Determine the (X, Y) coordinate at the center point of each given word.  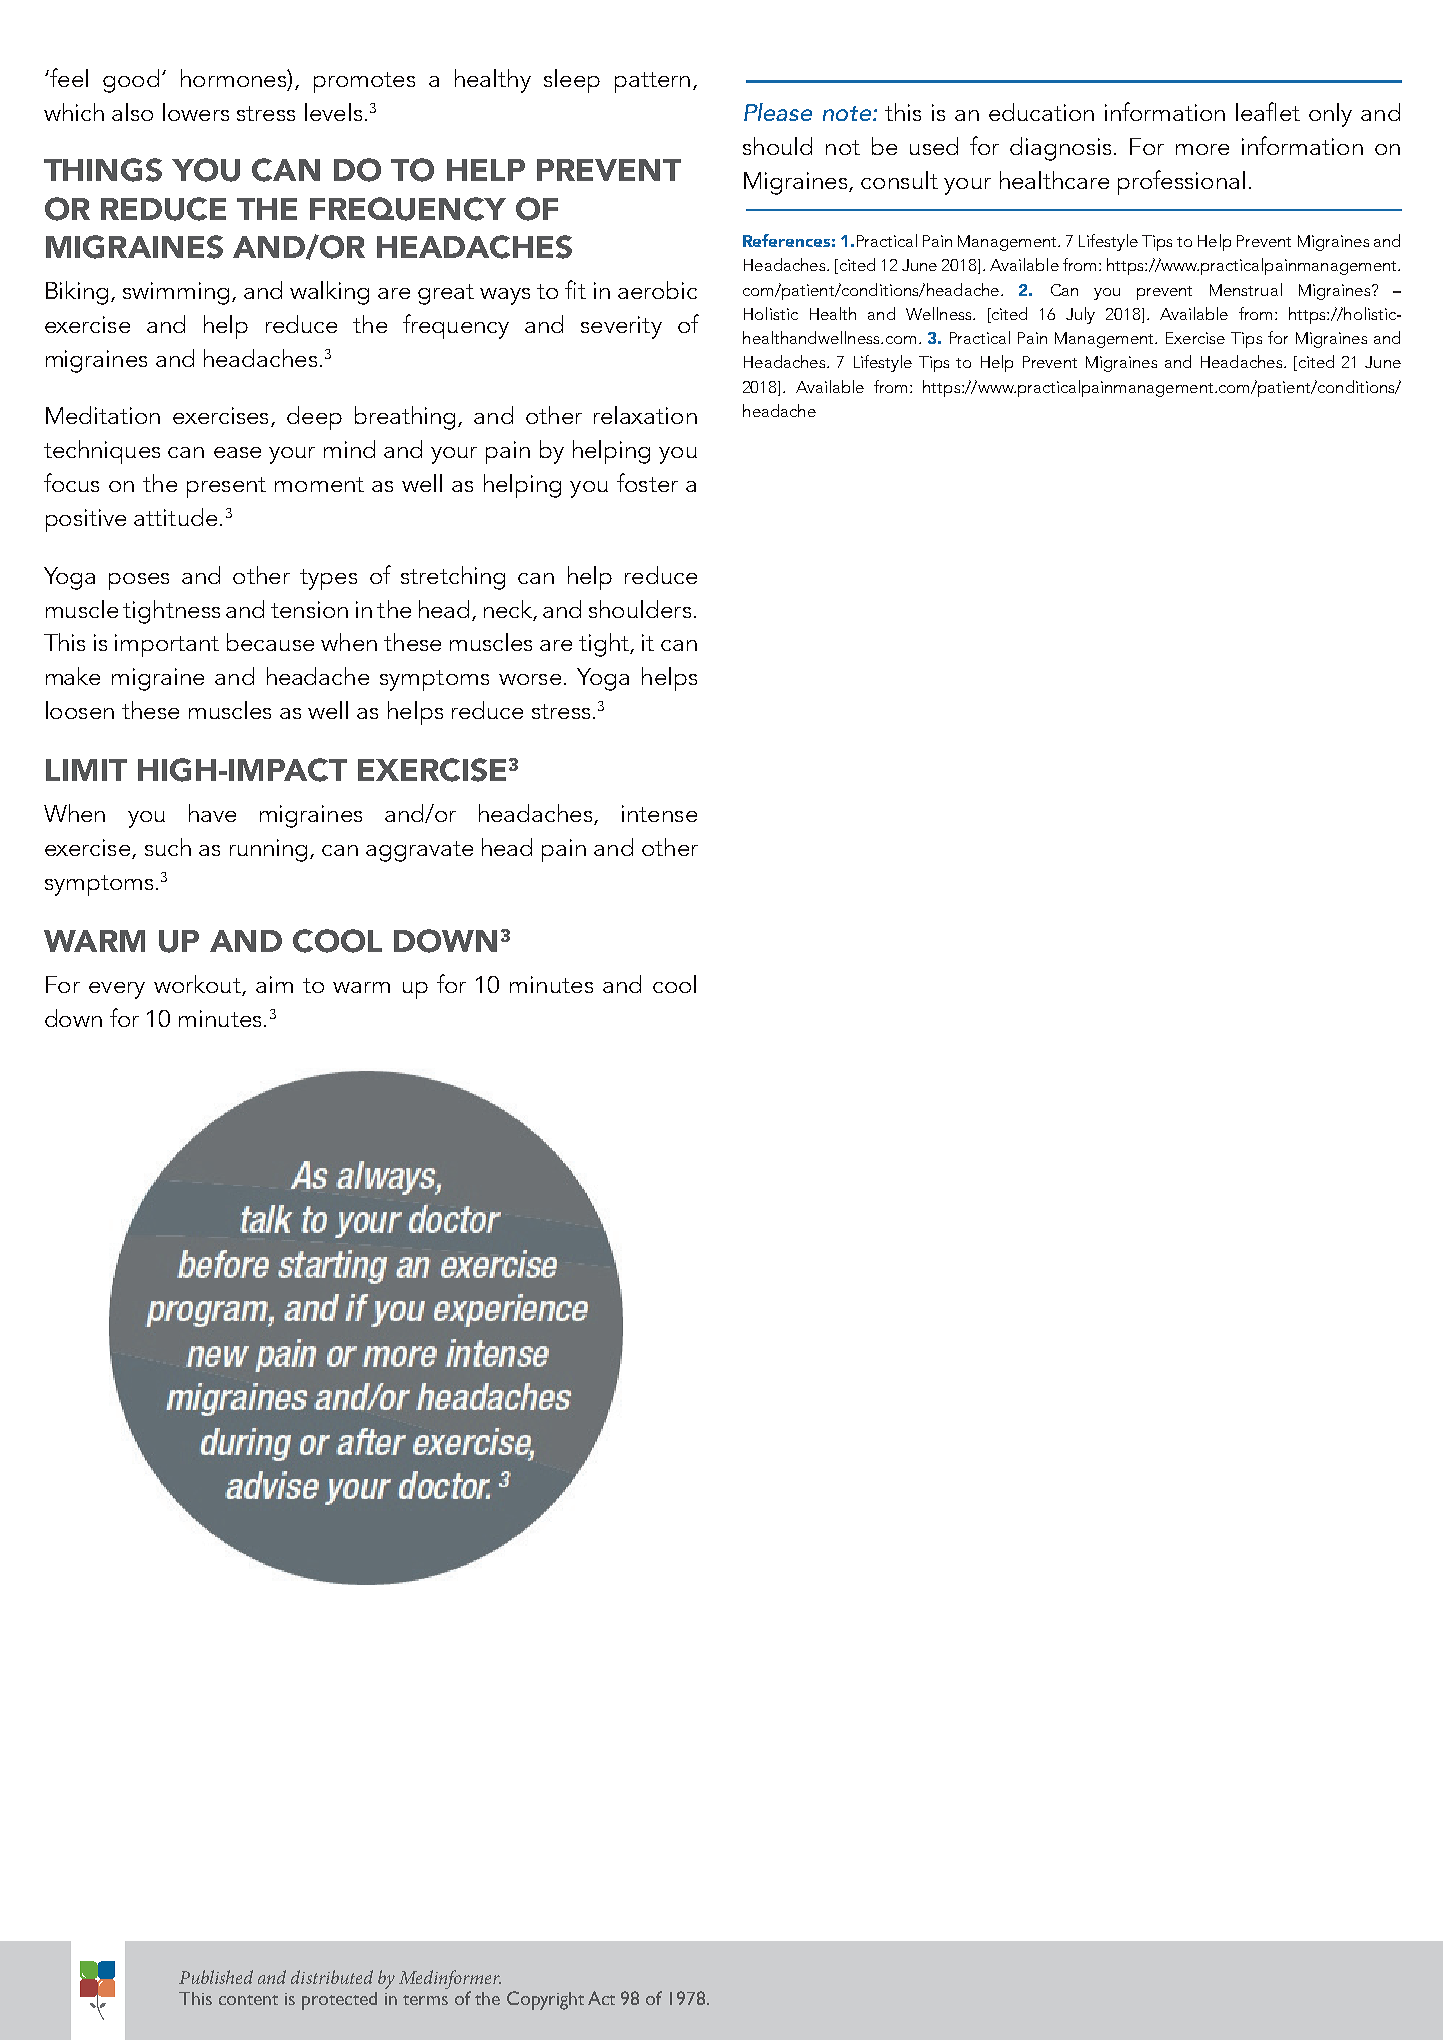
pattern (652, 82)
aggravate (419, 851)
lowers (196, 112)
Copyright (545, 2000)
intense (659, 813)
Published (216, 1977)
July (1080, 315)
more (1202, 149)
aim (274, 984)
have (212, 813)
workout (198, 985)
